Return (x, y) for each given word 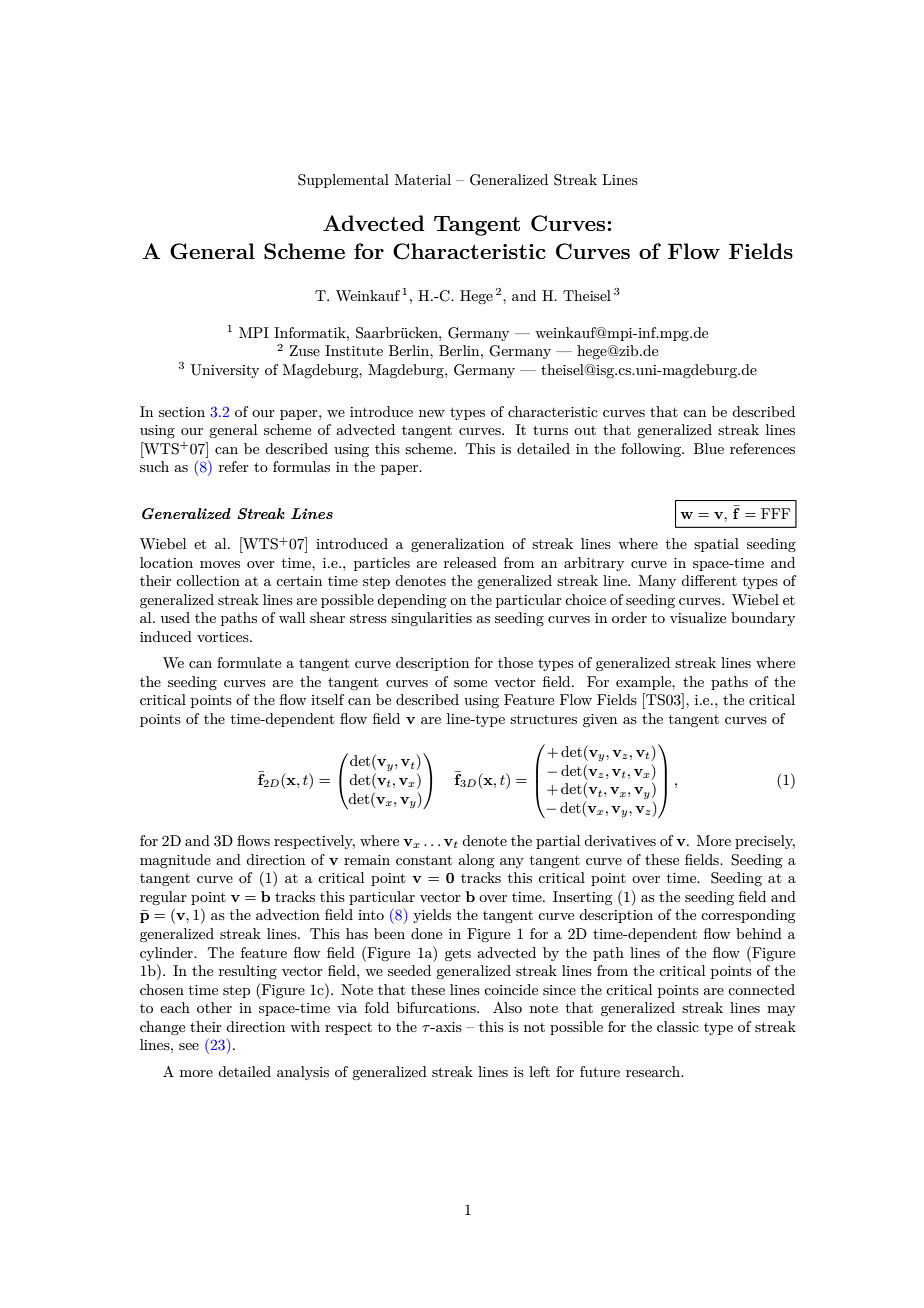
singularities (431, 619)
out (585, 430)
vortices (224, 637)
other (214, 1007)
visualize (698, 617)
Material (423, 179)
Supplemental (343, 181)
